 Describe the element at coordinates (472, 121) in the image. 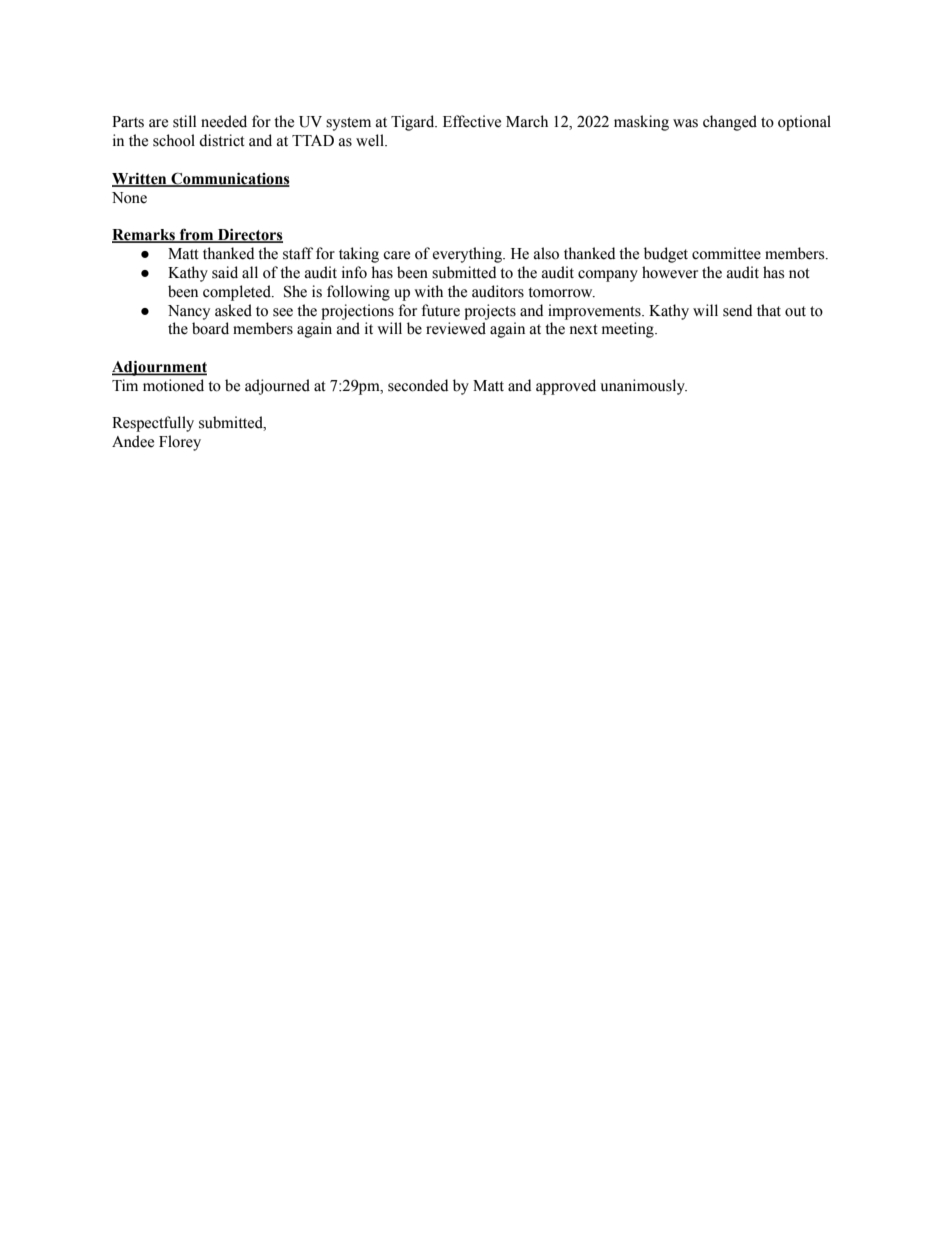

I see `Effective` at that location.
